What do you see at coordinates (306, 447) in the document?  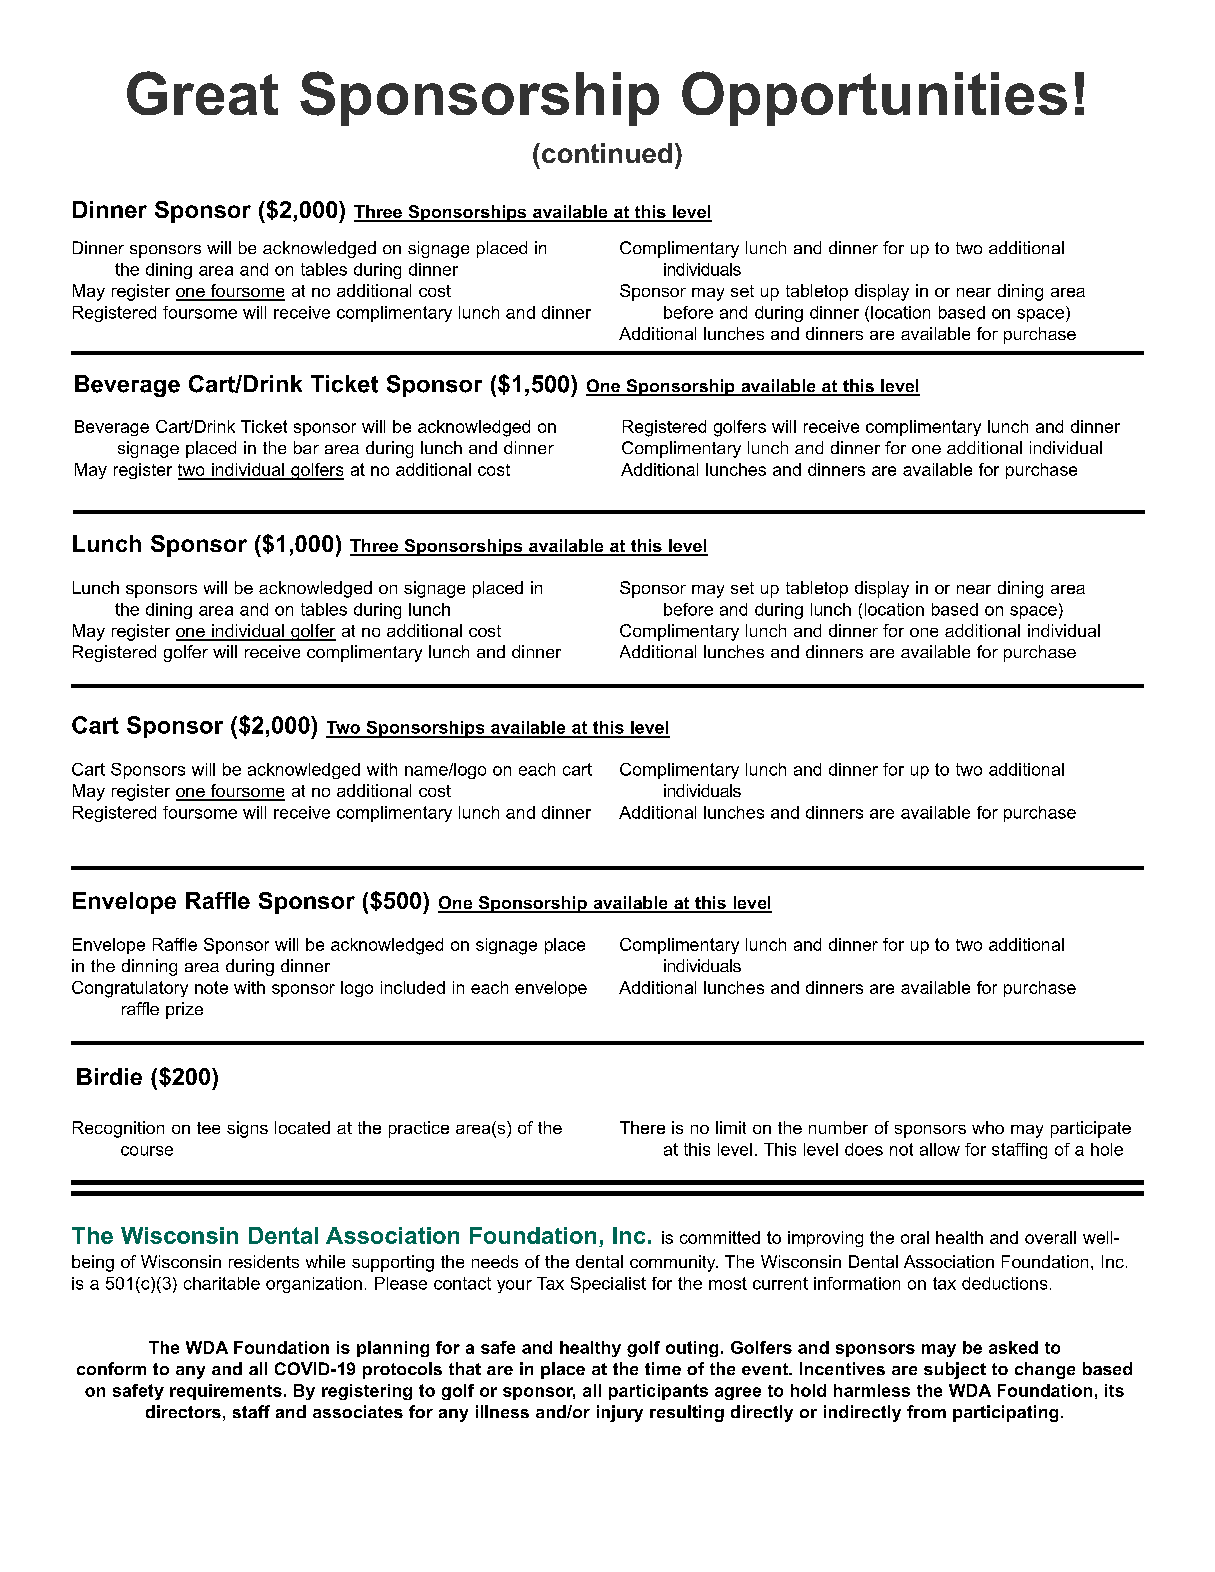 I see `bar` at bounding box center [306, 447].
